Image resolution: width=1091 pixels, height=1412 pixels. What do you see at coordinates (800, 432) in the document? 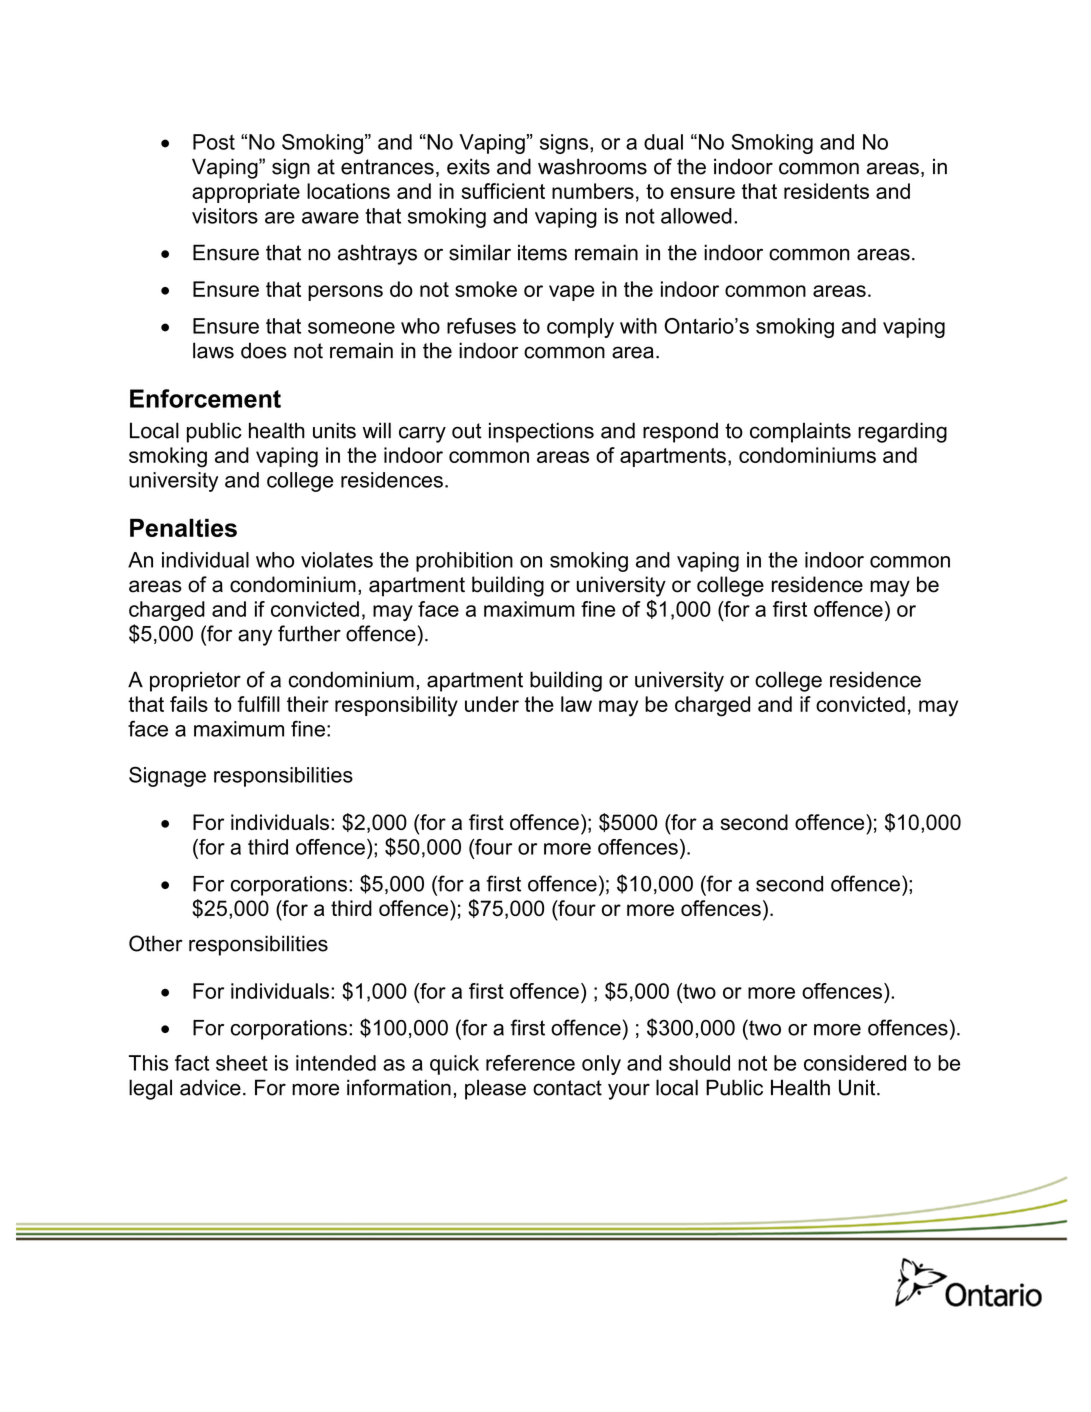
I see `complaints` at bounding box center [800, 432].
